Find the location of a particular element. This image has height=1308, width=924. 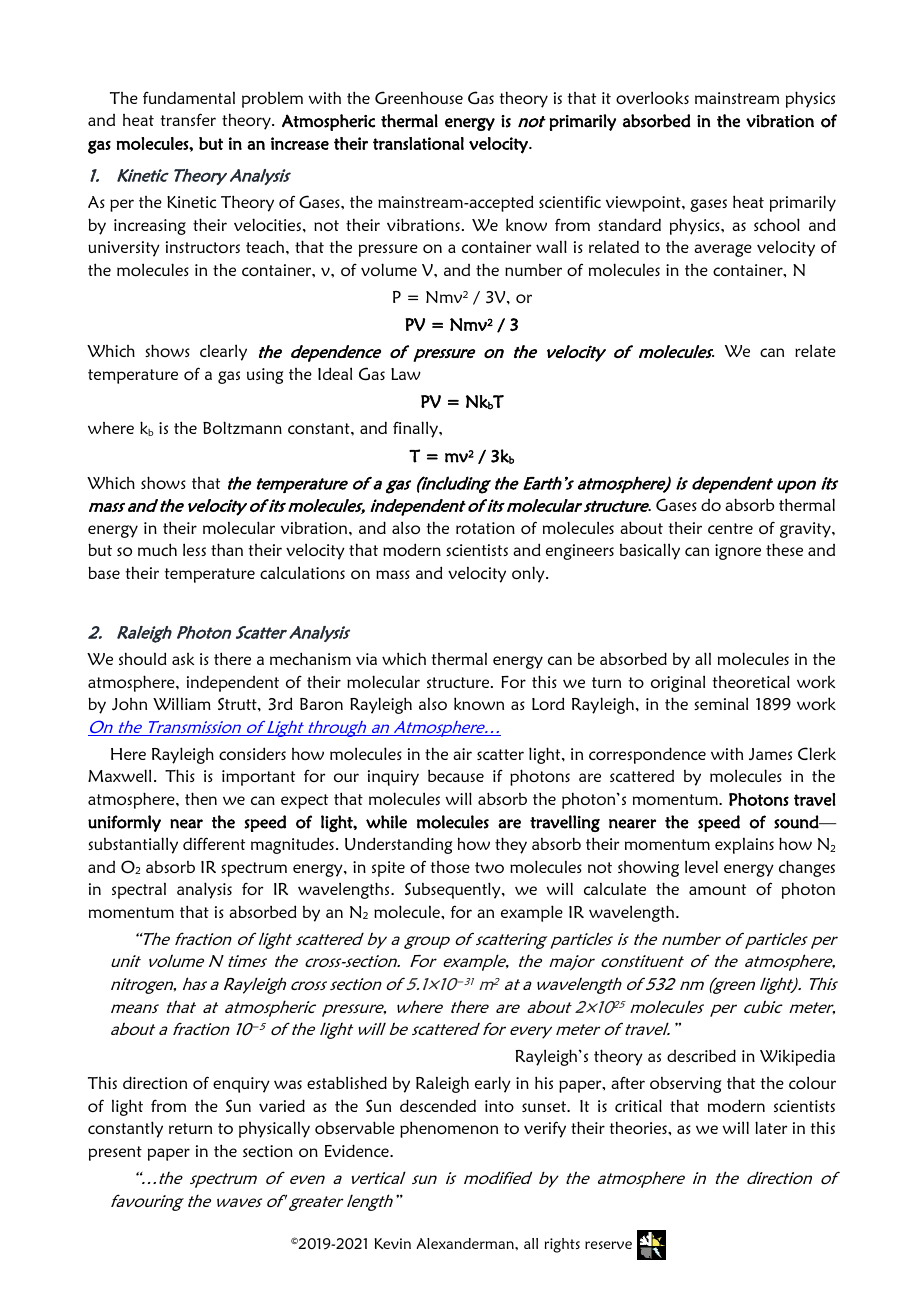

Subsequently is located at coordinates (454, 890).
